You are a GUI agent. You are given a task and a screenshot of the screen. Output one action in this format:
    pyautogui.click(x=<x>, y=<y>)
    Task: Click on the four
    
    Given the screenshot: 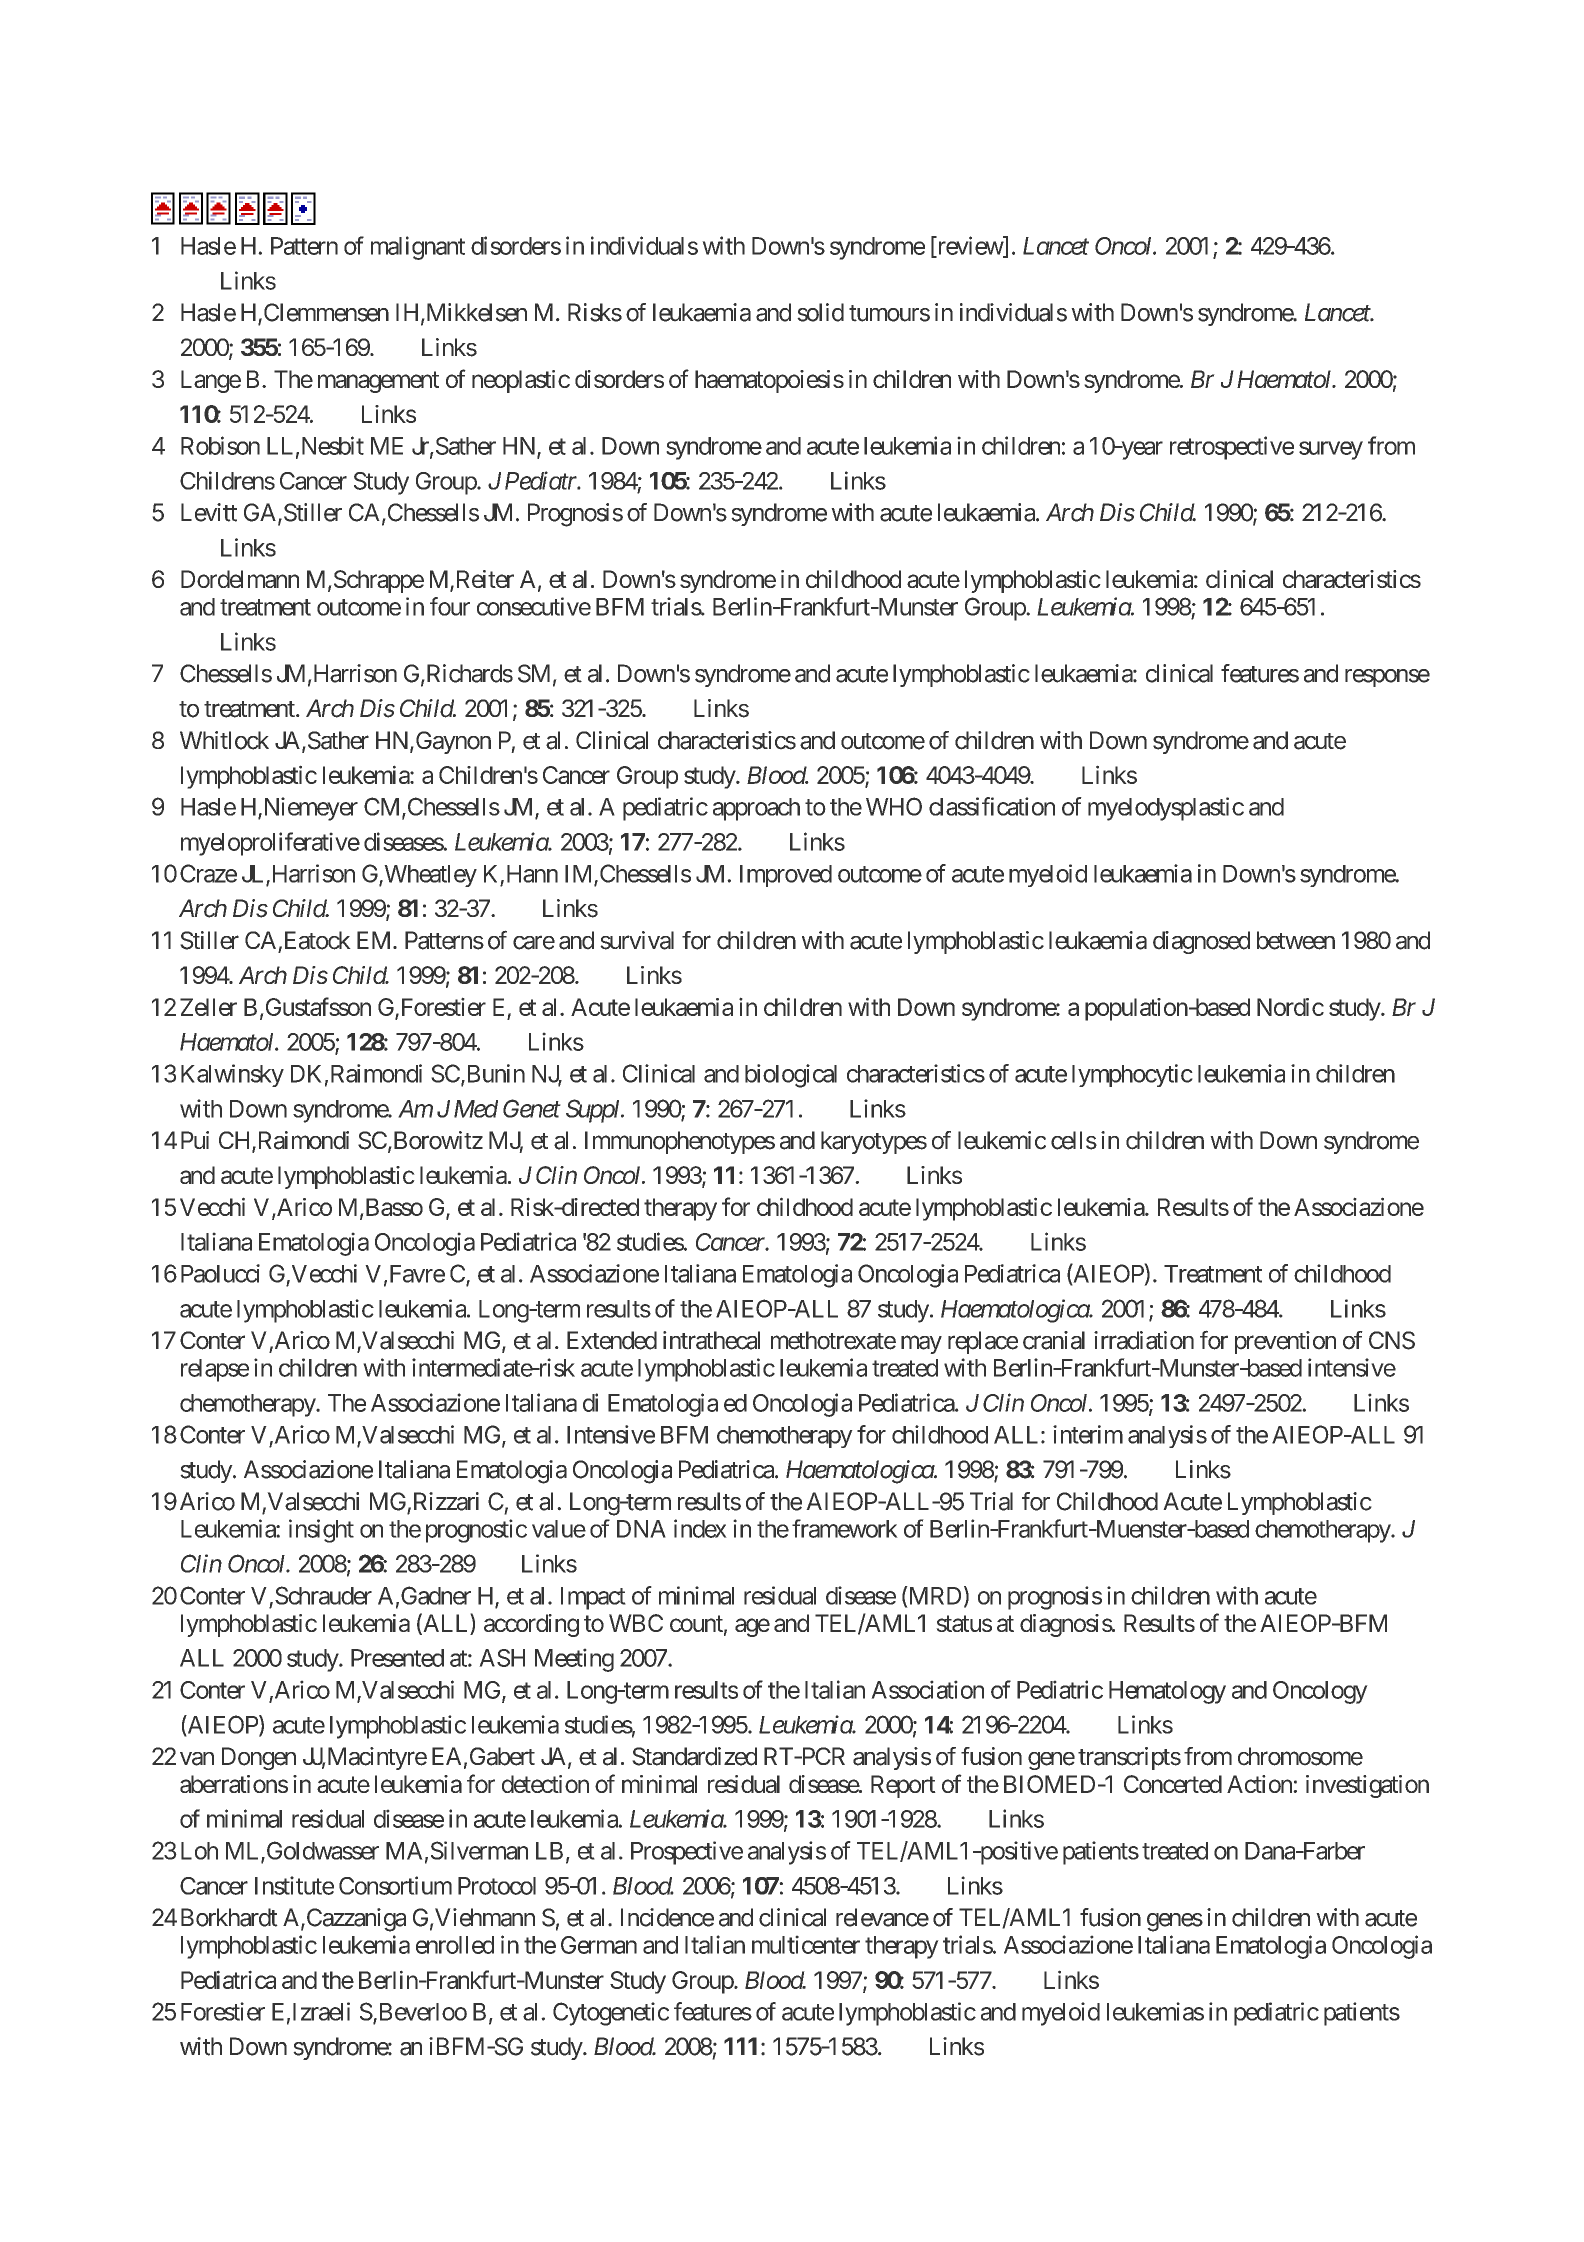 What is the action you would take?
    pyautogui.click(x=450, y=606)
